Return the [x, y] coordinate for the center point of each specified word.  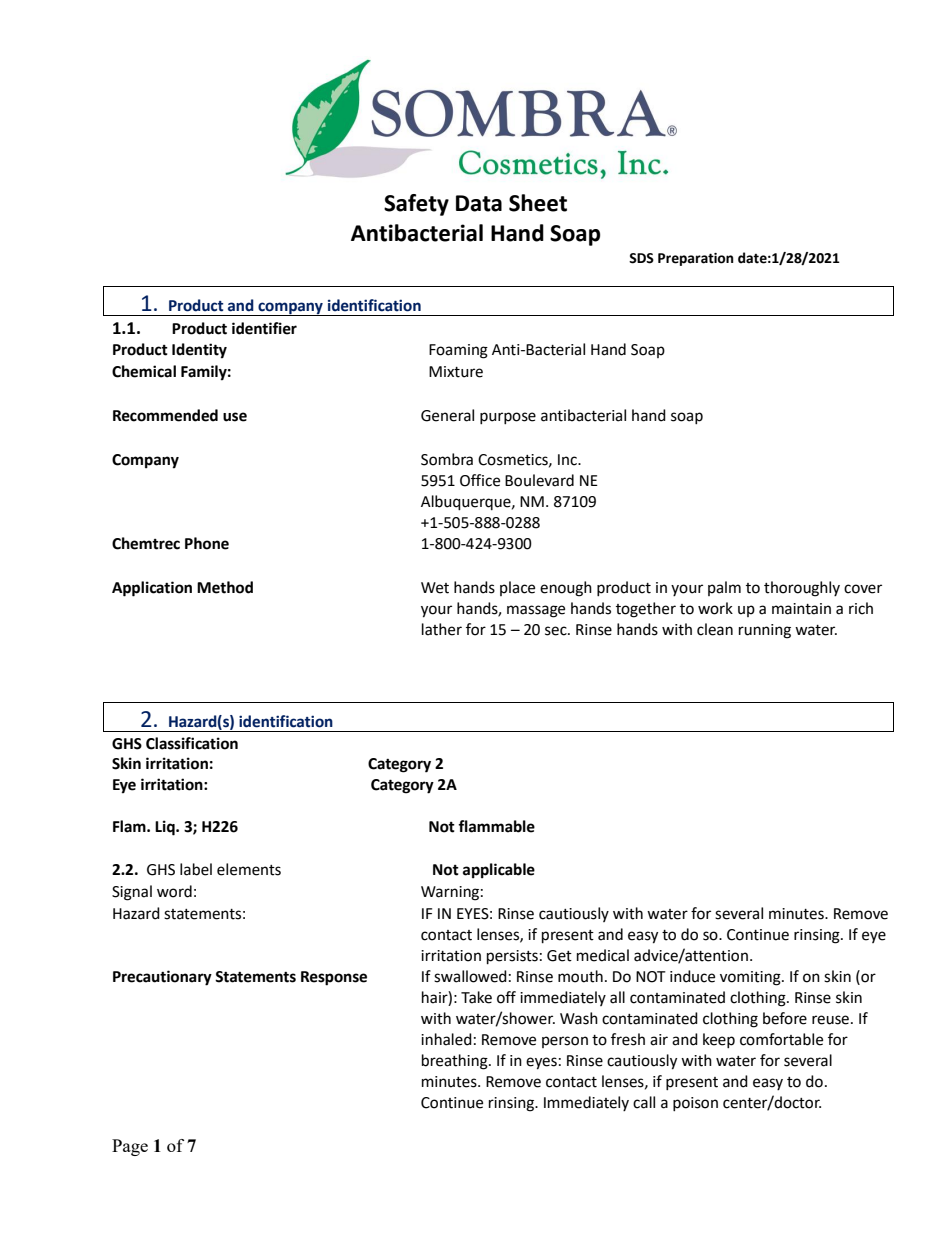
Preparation [696, 259]
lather [442, 629]
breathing [456, 1062]
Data [479, 203]
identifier [264, 328]
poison [695, 1104]
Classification [192, 743]
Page [130, 1147]
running [765, 631]
